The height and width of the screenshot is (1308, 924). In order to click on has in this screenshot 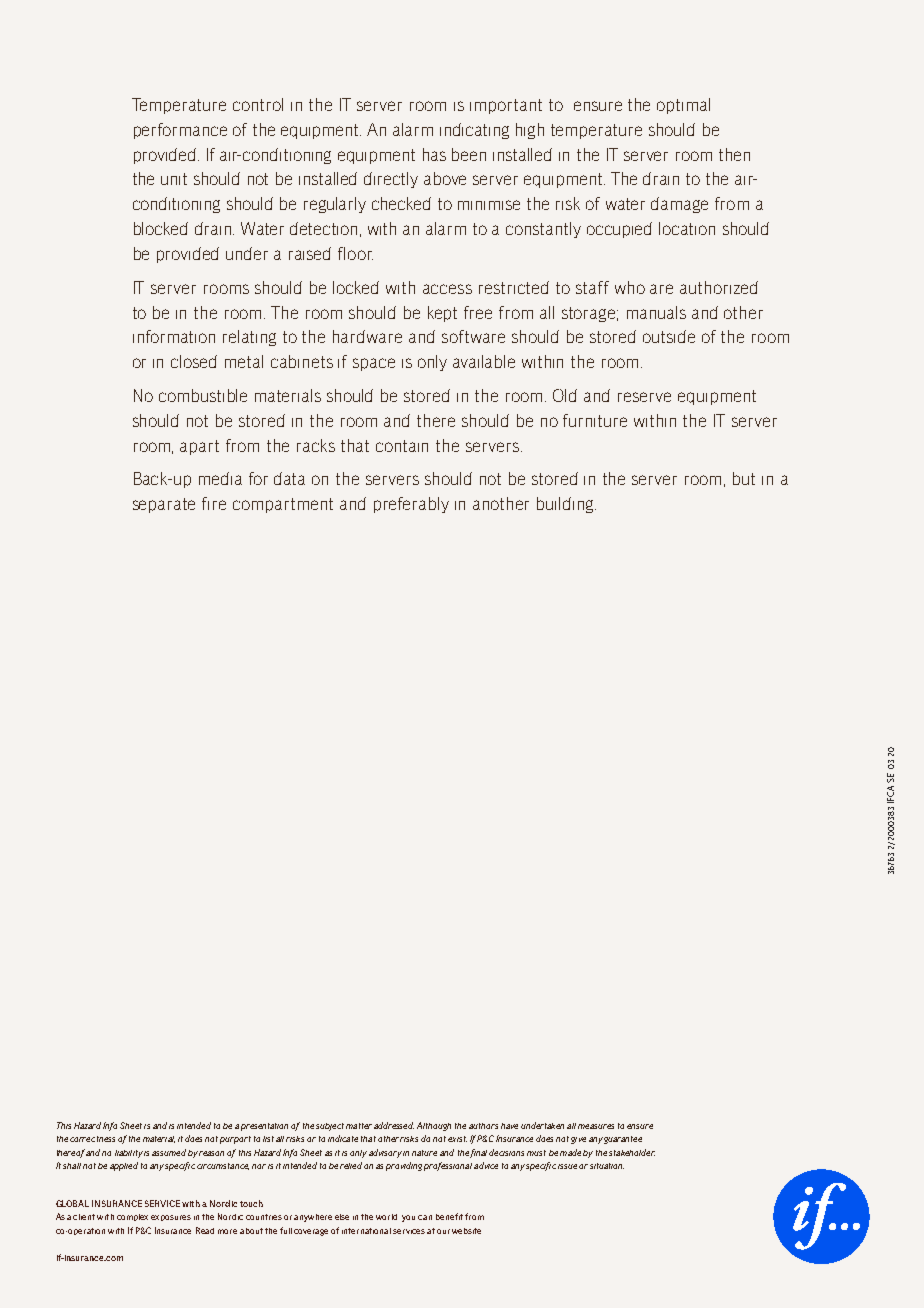, I will do `click(434, 154)`.
